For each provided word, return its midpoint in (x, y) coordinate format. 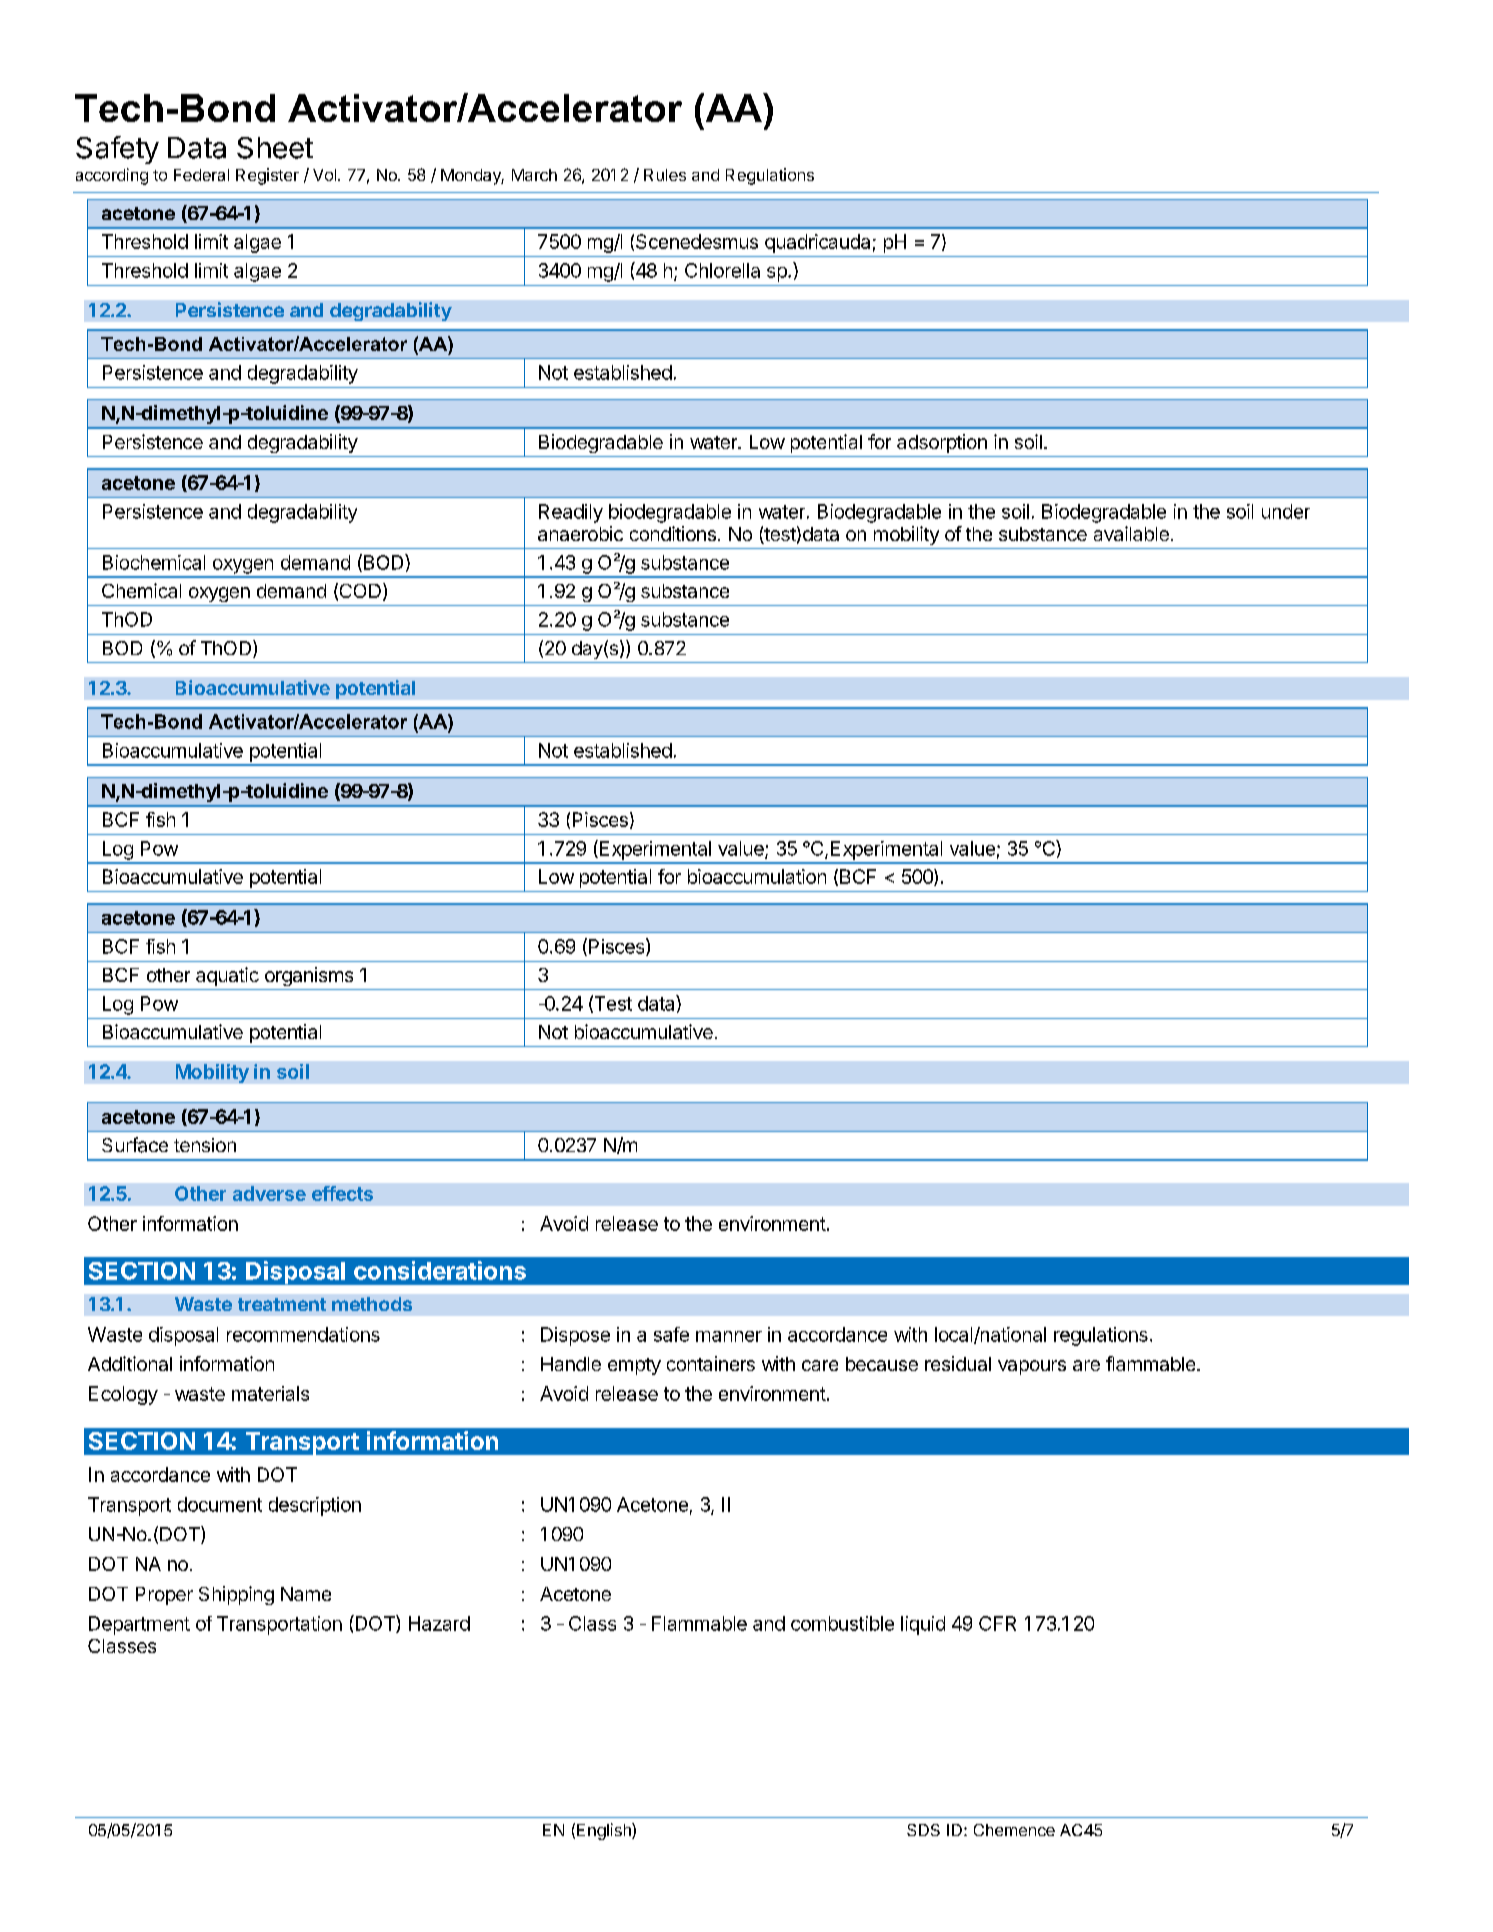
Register (267, 176)
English (605, 1831)
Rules (665, 175)
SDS (923, 1830)
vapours (1032, 1367)
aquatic (227, 976)
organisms (309, 976)
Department (139, 1625)
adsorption (942, 443)
